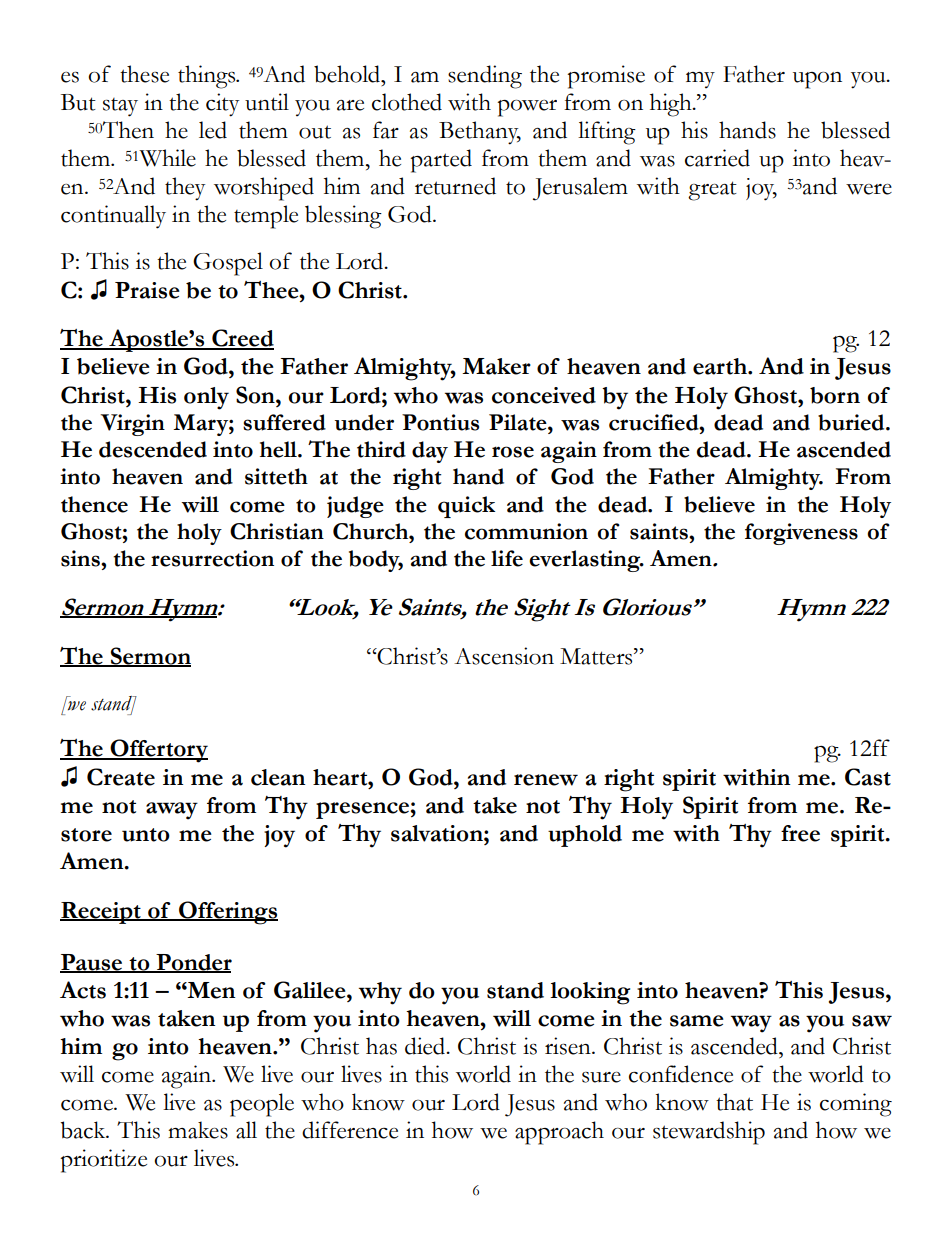  What do you see at coordinates (559, 1133) in the screenshot?
I see `approach` at bounding box center [559, 1133].
